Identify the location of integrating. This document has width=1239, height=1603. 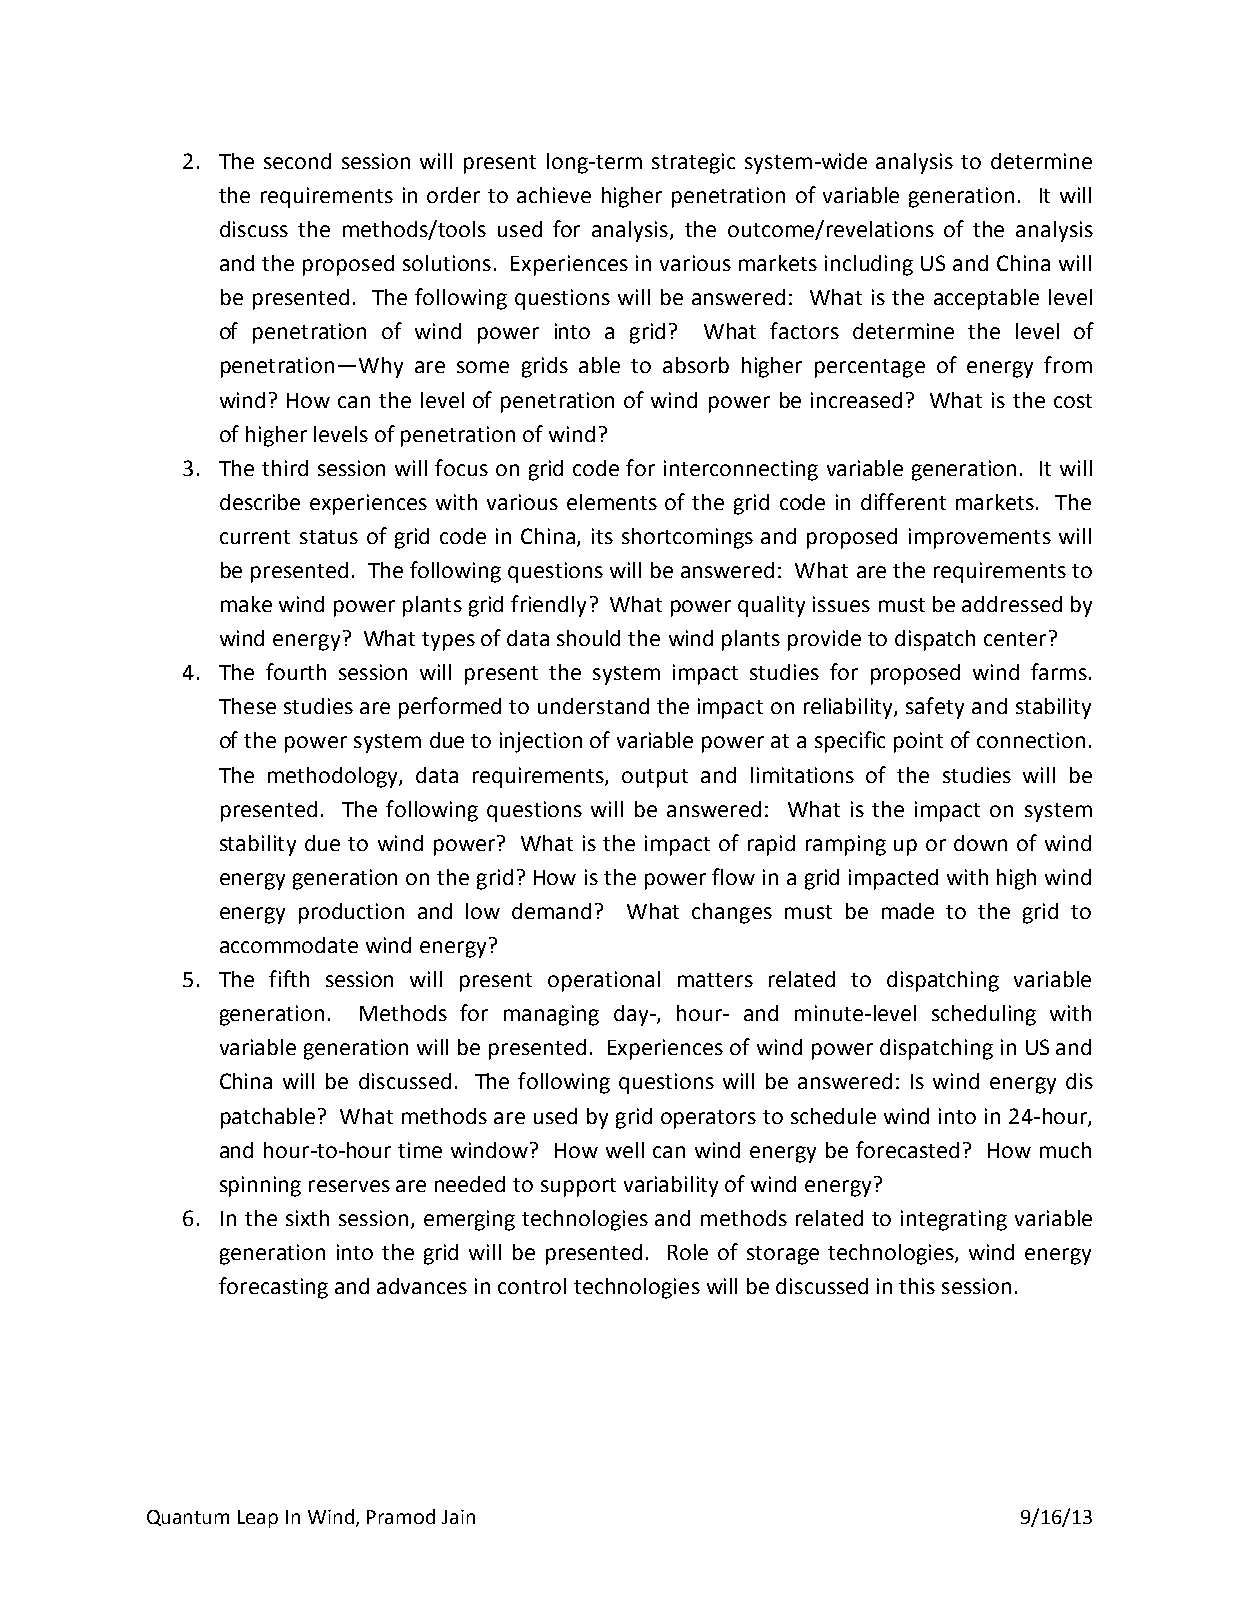
(954, 1220).
